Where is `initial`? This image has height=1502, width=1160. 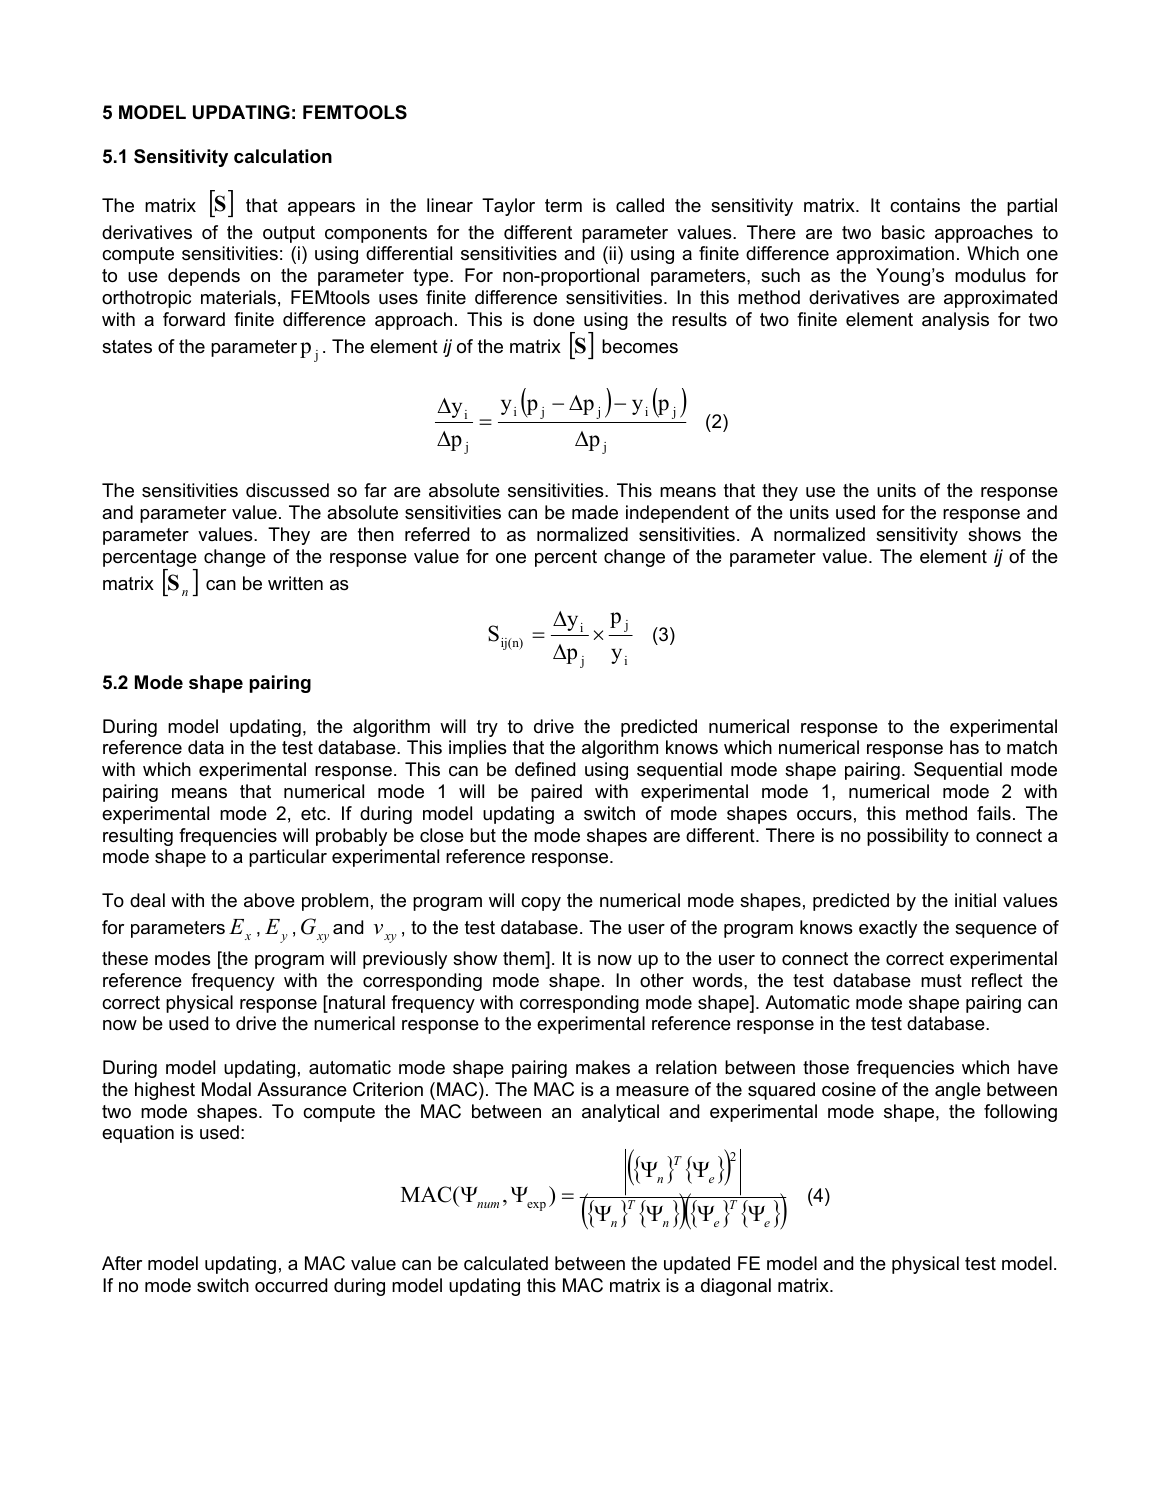
initial is located at coordinates (975, 900).
